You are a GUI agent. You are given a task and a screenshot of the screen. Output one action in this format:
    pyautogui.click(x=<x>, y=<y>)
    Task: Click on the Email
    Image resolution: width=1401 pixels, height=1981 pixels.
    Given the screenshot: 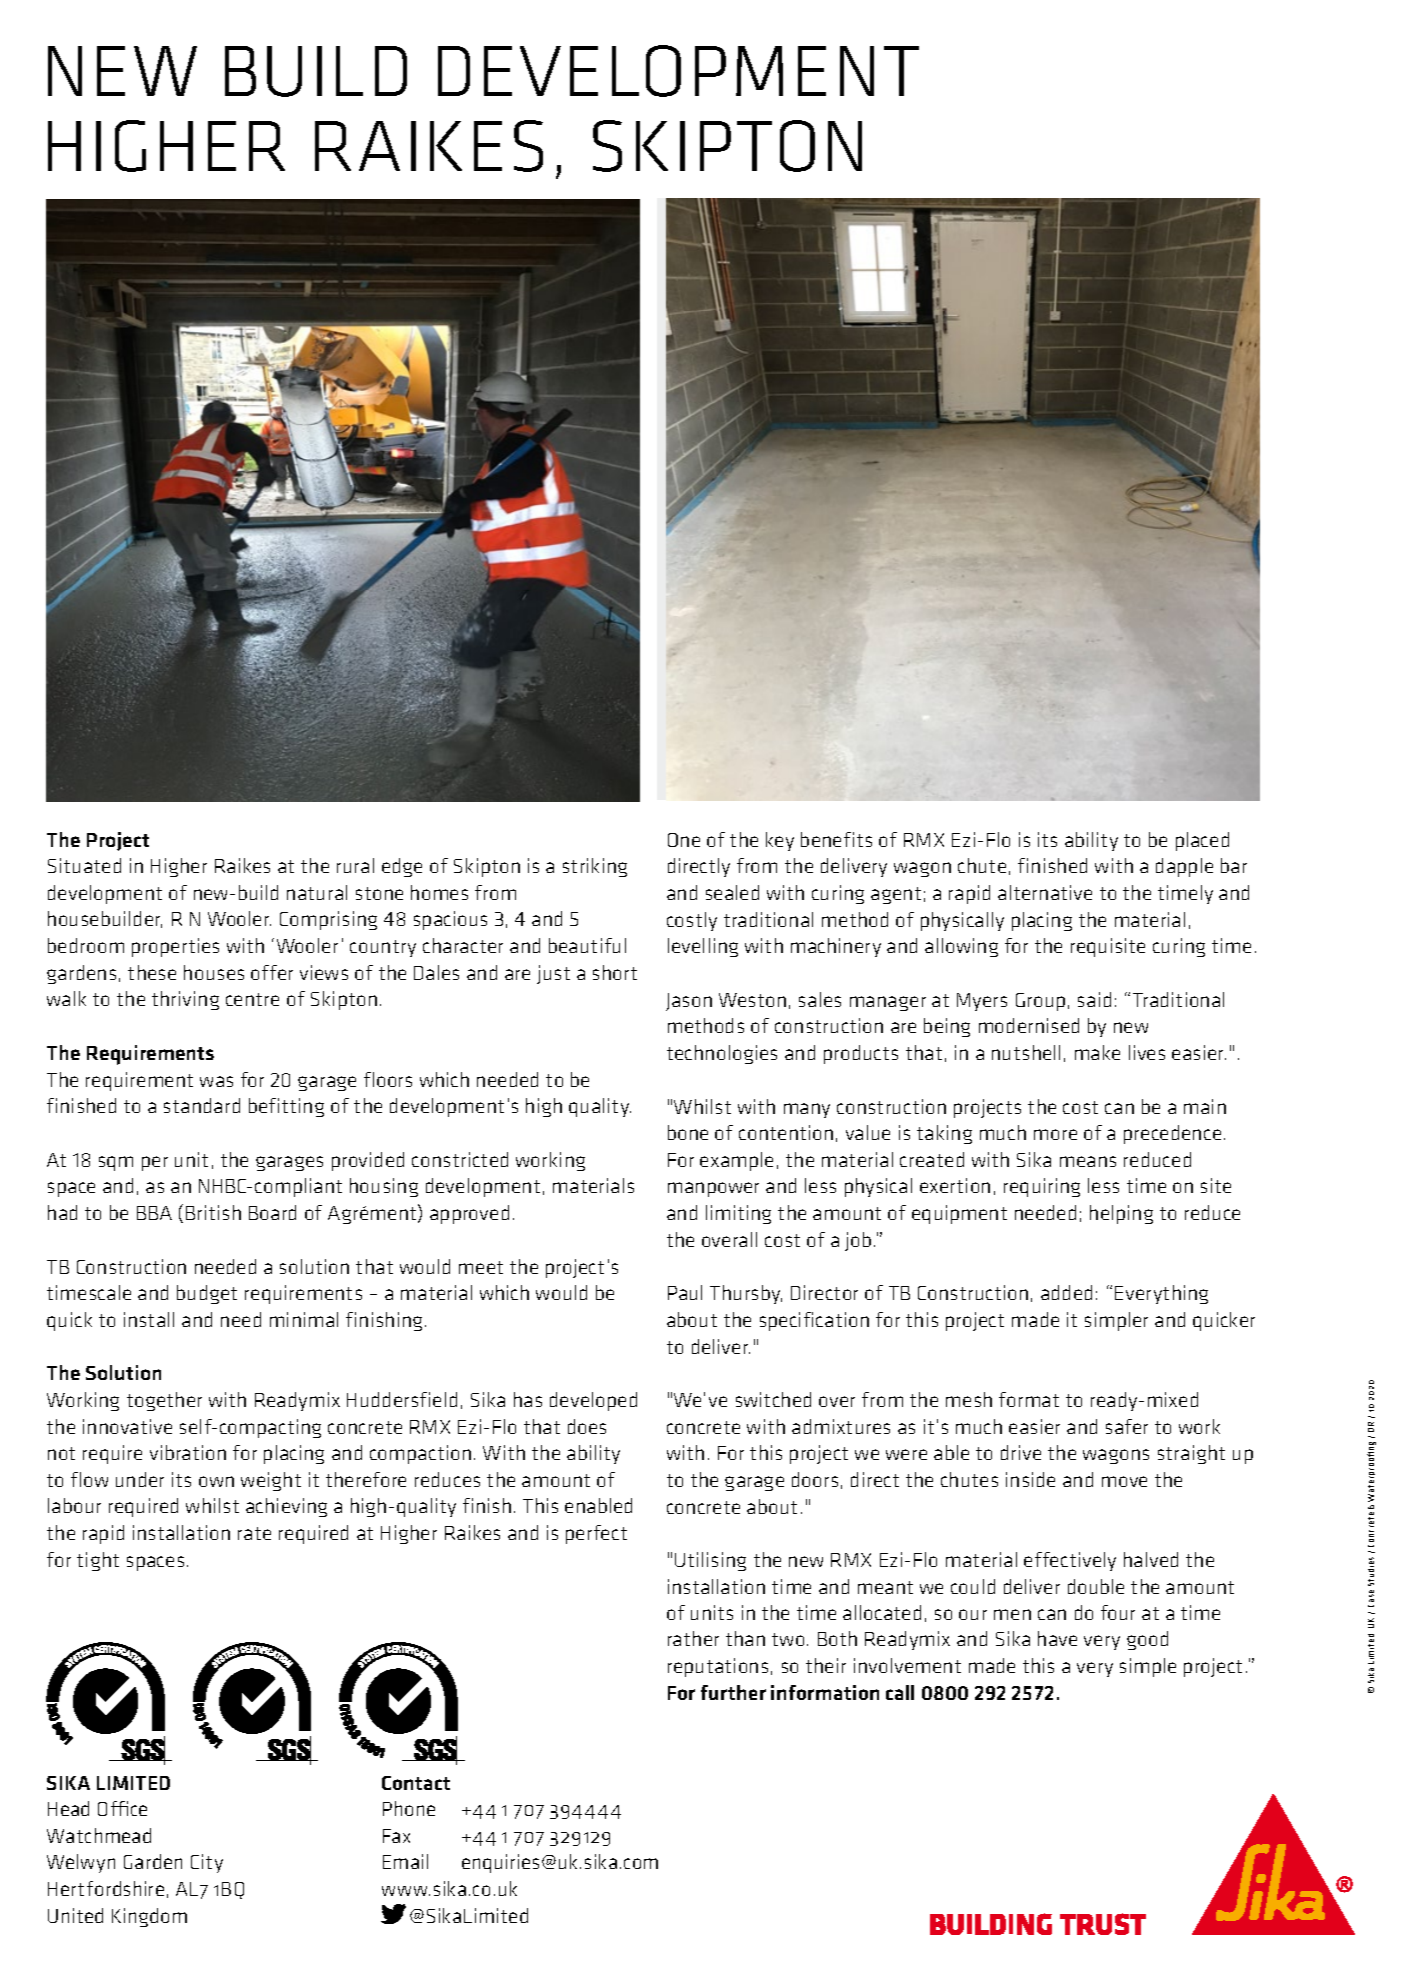 What is the action you would take?
    pyautogui.click(x=405, y=1861)
